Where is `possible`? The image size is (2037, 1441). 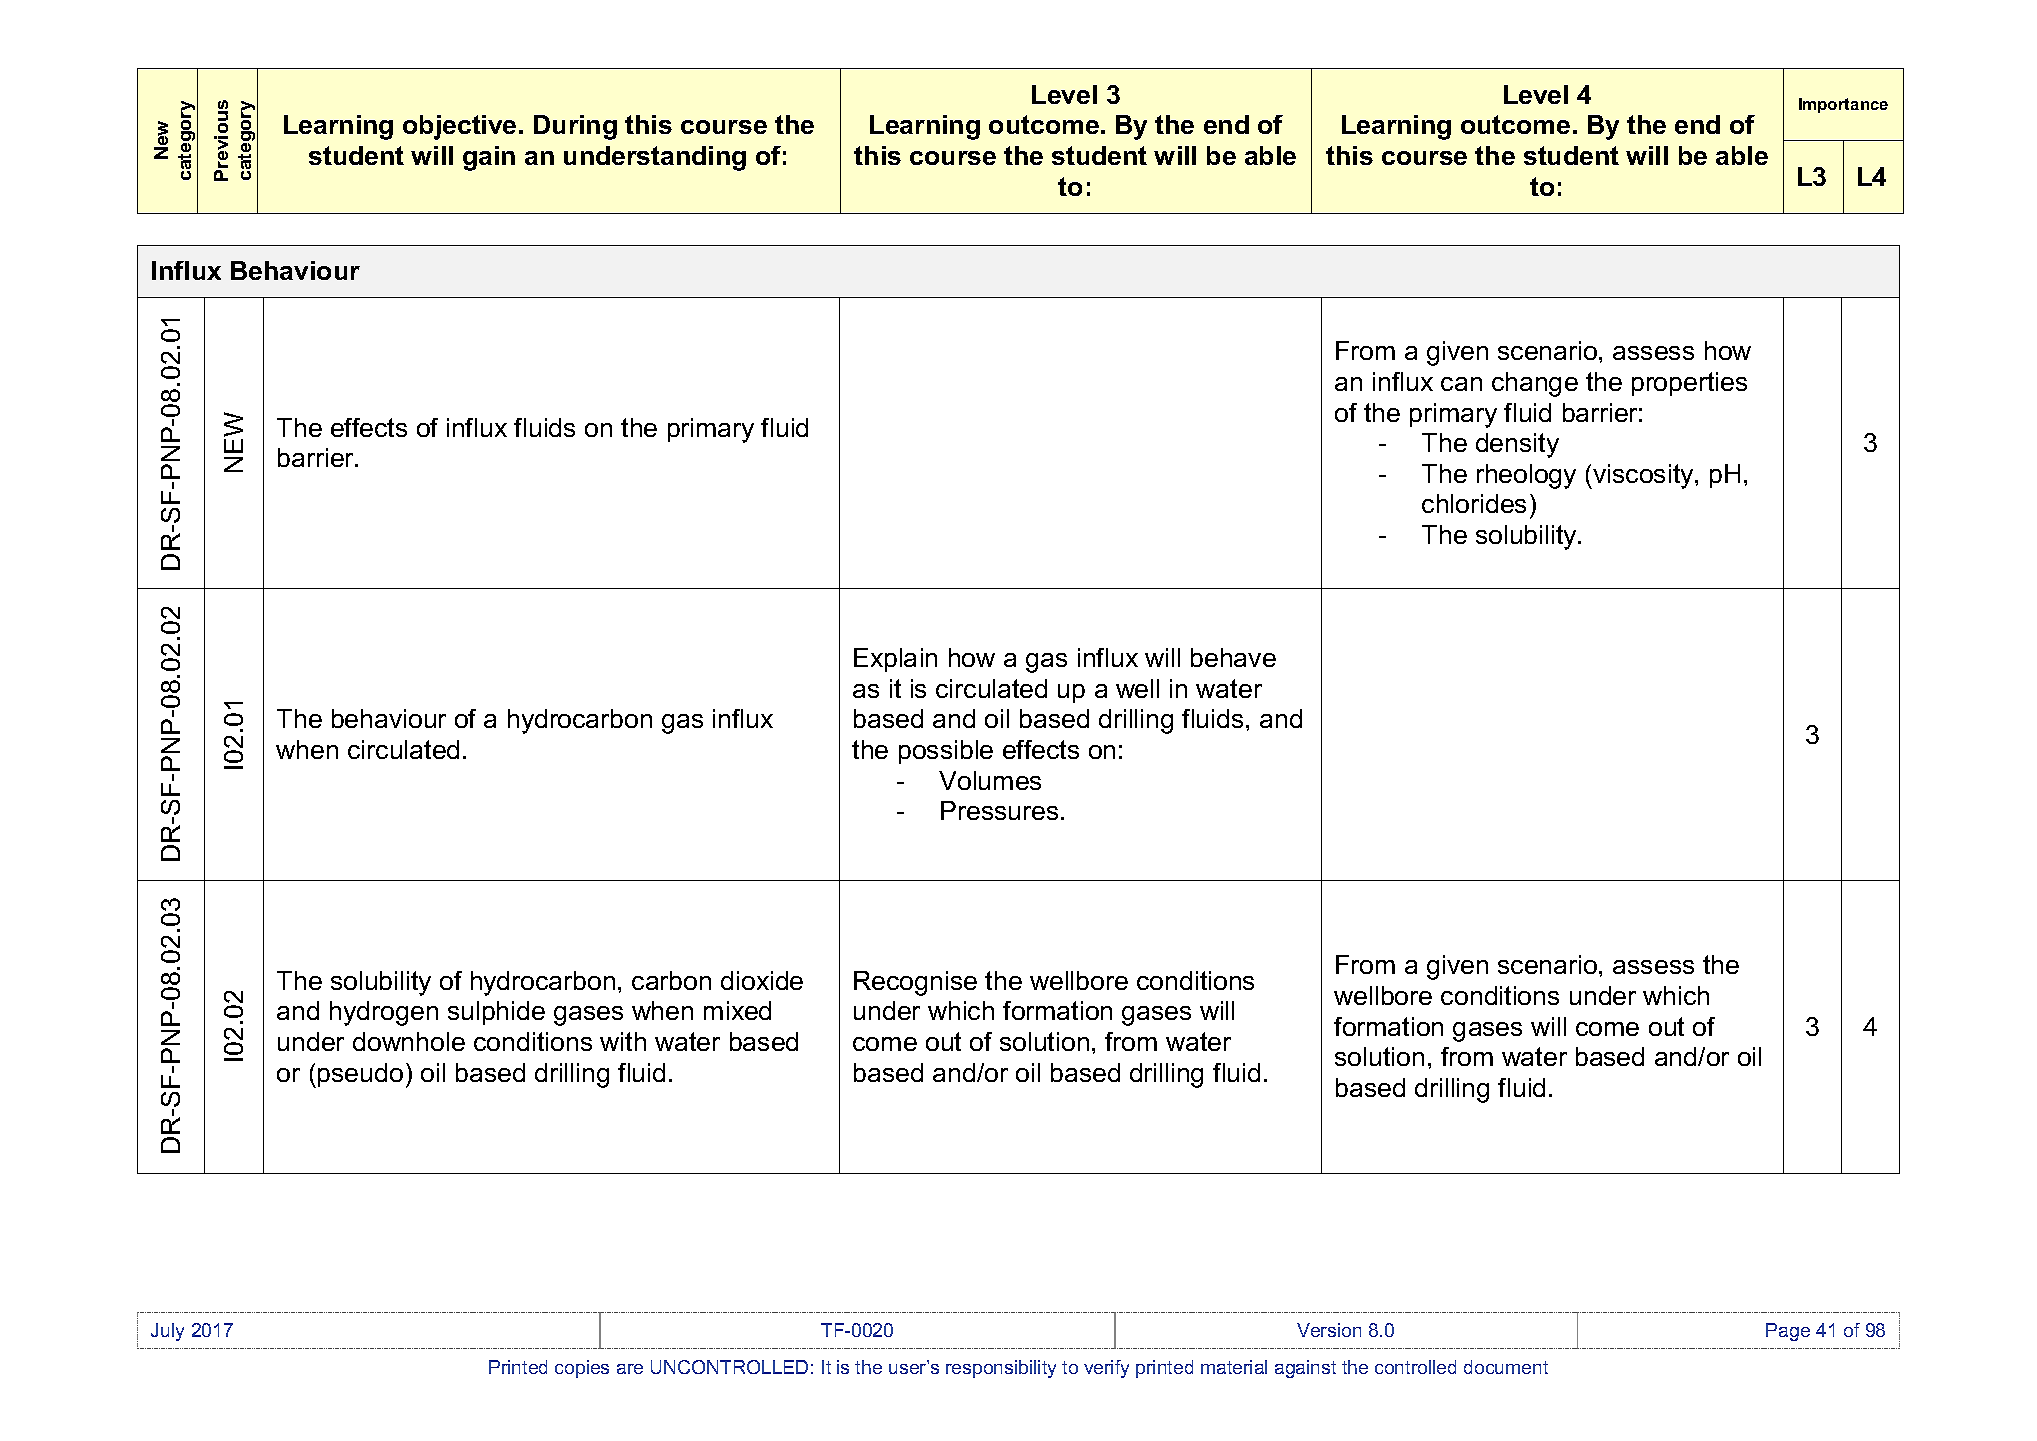 possible is located at coordinates (946, 752).
